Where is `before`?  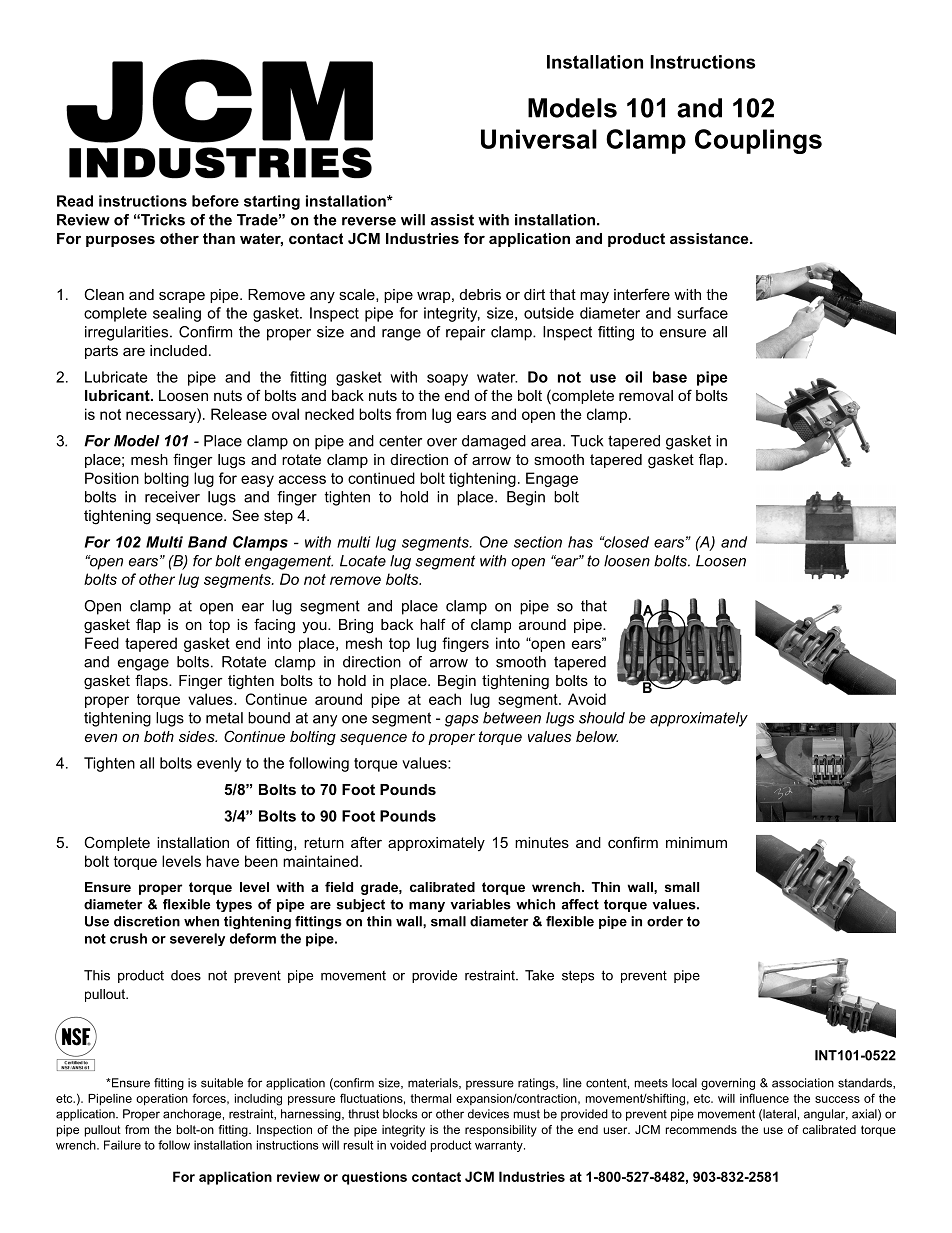 before is located at coordinates (215, 201).
